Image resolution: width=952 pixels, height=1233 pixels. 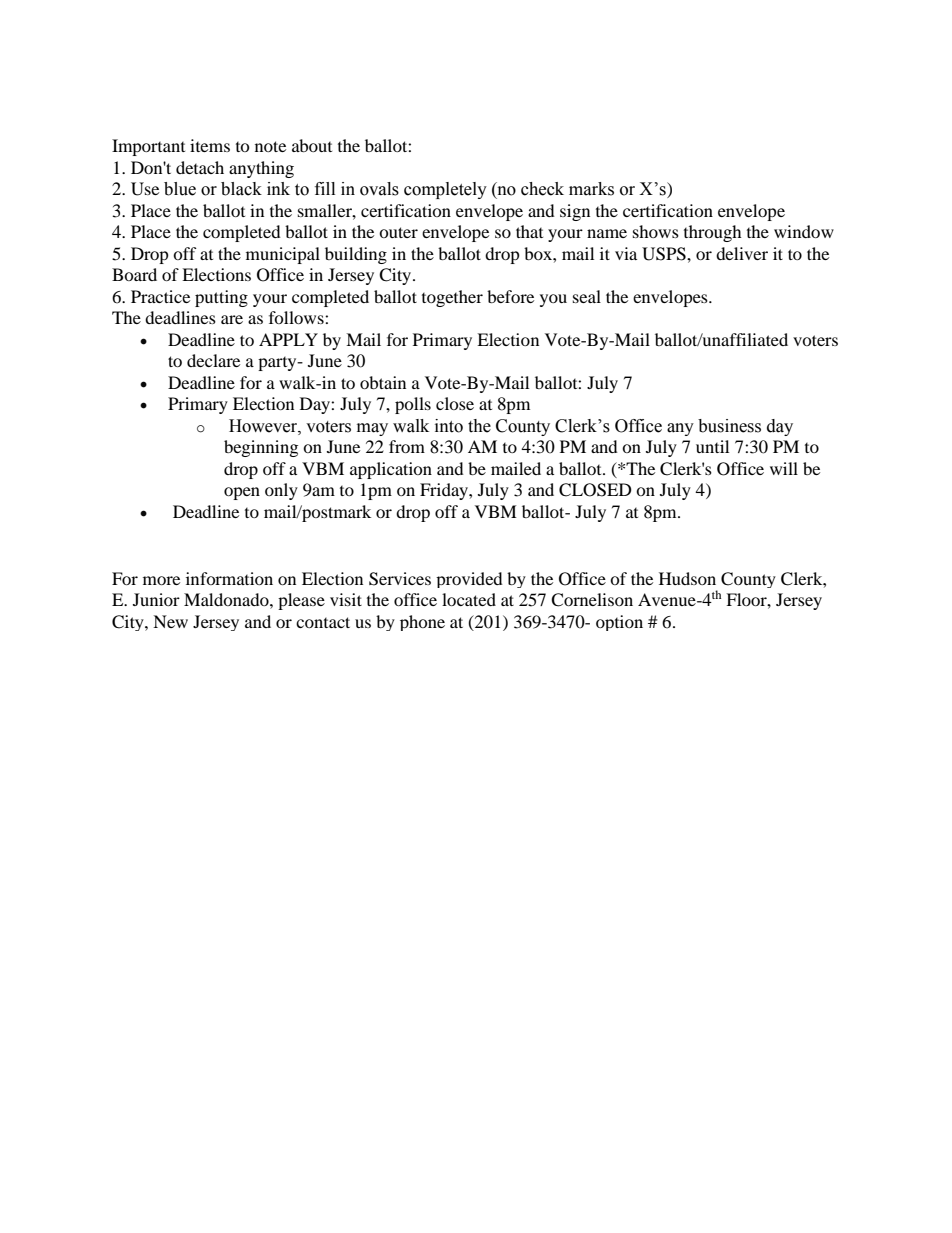 I want to click on detach, so click(x=200, y=167).
